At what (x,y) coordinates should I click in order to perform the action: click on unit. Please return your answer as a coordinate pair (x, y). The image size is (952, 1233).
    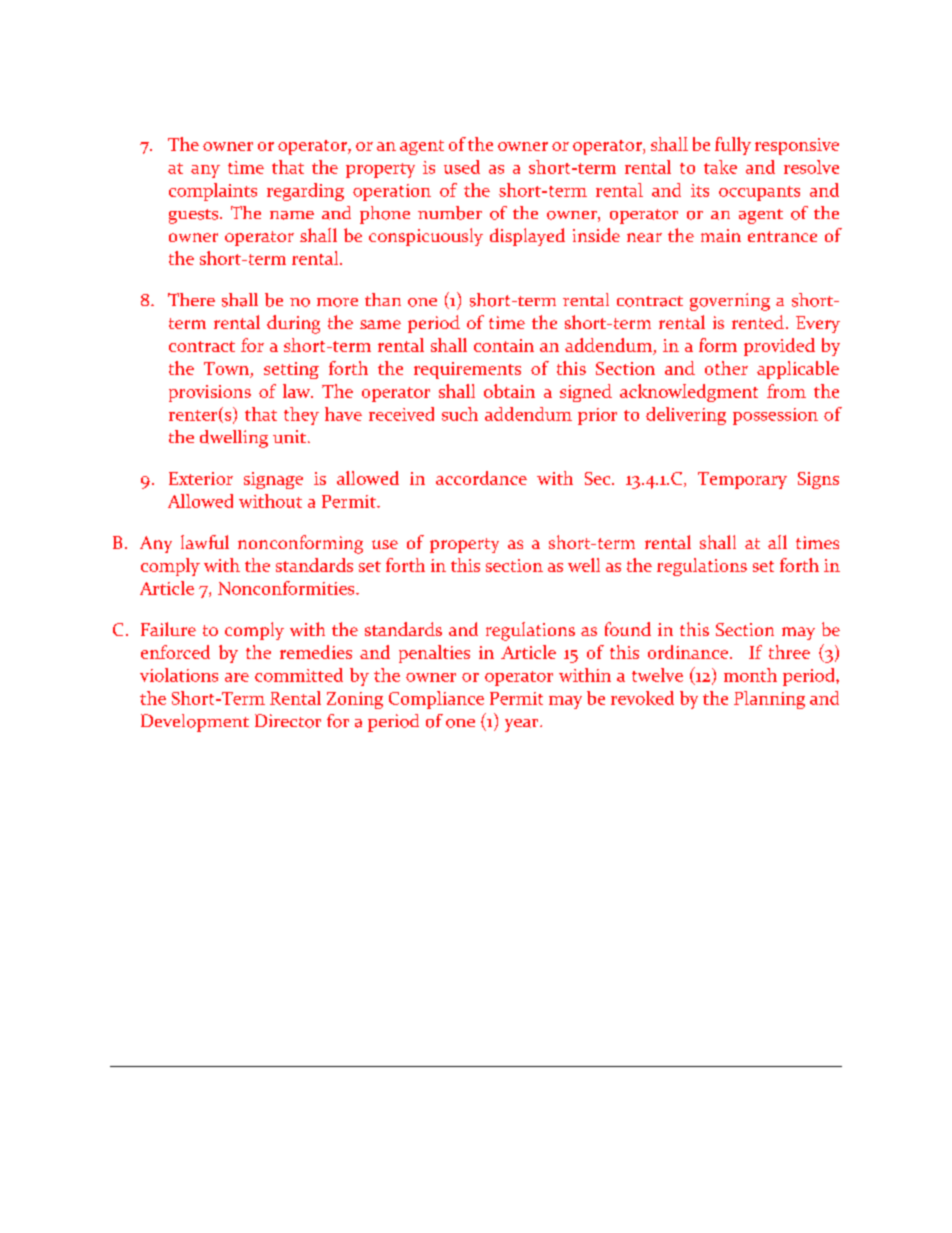
    Looking at the image, I should click on (289, 437).
